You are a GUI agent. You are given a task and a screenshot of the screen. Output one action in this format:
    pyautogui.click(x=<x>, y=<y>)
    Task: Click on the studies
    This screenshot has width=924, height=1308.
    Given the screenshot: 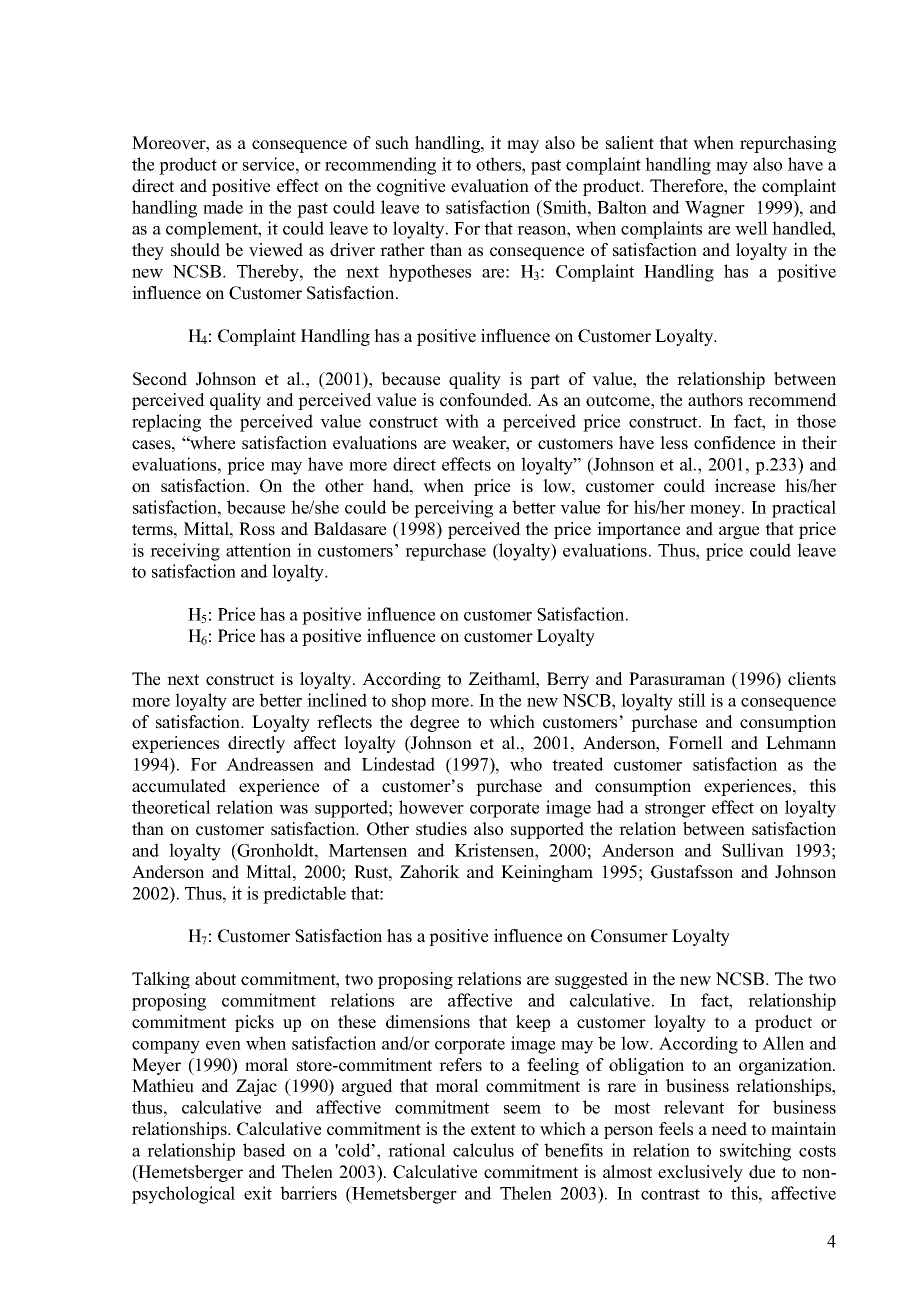 What is the action you would take?
    pyautogui.click(x=441, y=829)
